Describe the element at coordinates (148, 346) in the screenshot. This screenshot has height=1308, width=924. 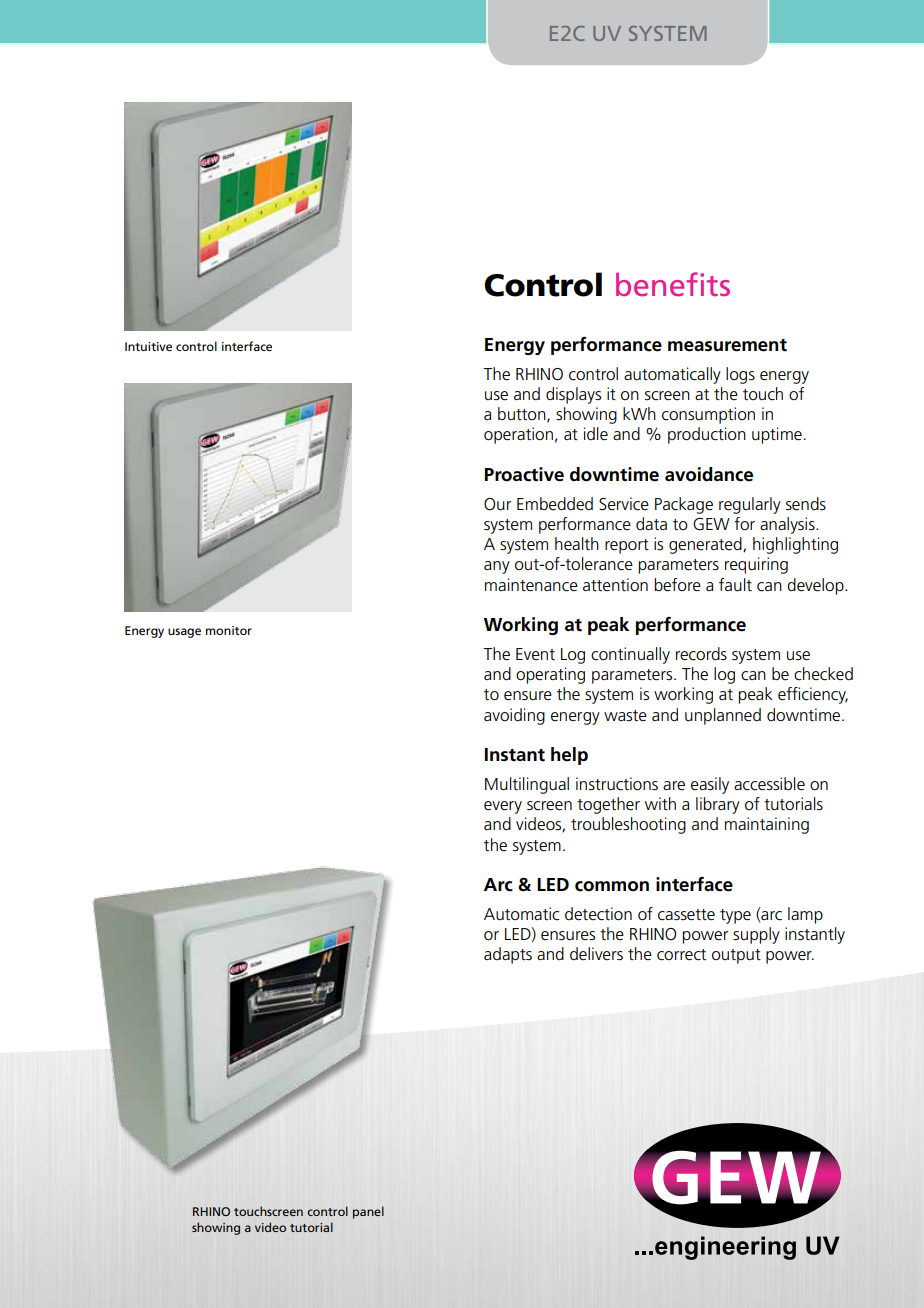
I see `Intuitive` at that location.
